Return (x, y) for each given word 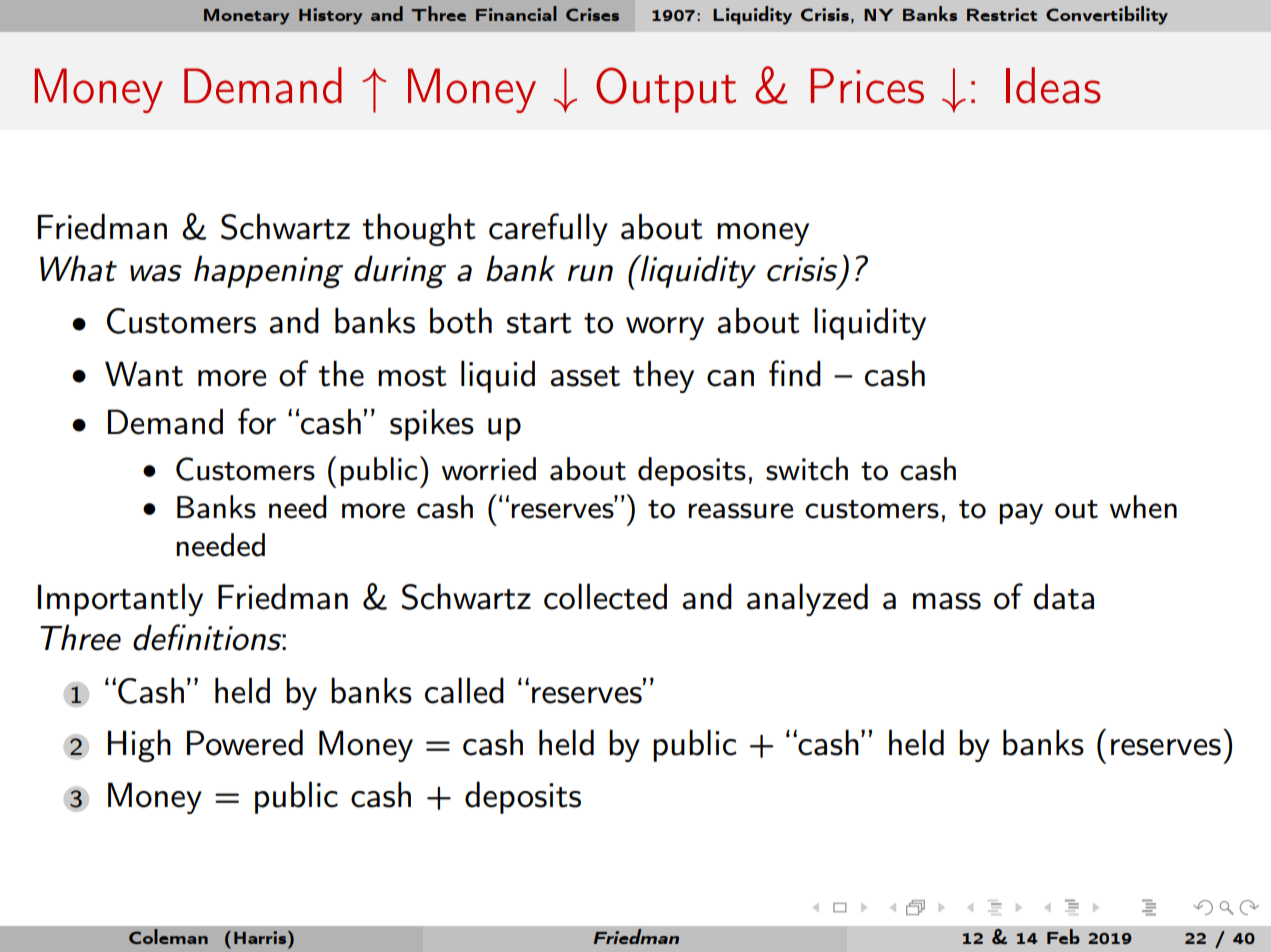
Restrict (1002, 14)
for (257, 421)
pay (1021, 514)
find (795, 373)
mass (947, 601)
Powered (245, 742)
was (156, 273)
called (464, 690)
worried (489, 469)
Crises (592, 14)
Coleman (168, 936)
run (590, 273)
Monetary (247, 17)
